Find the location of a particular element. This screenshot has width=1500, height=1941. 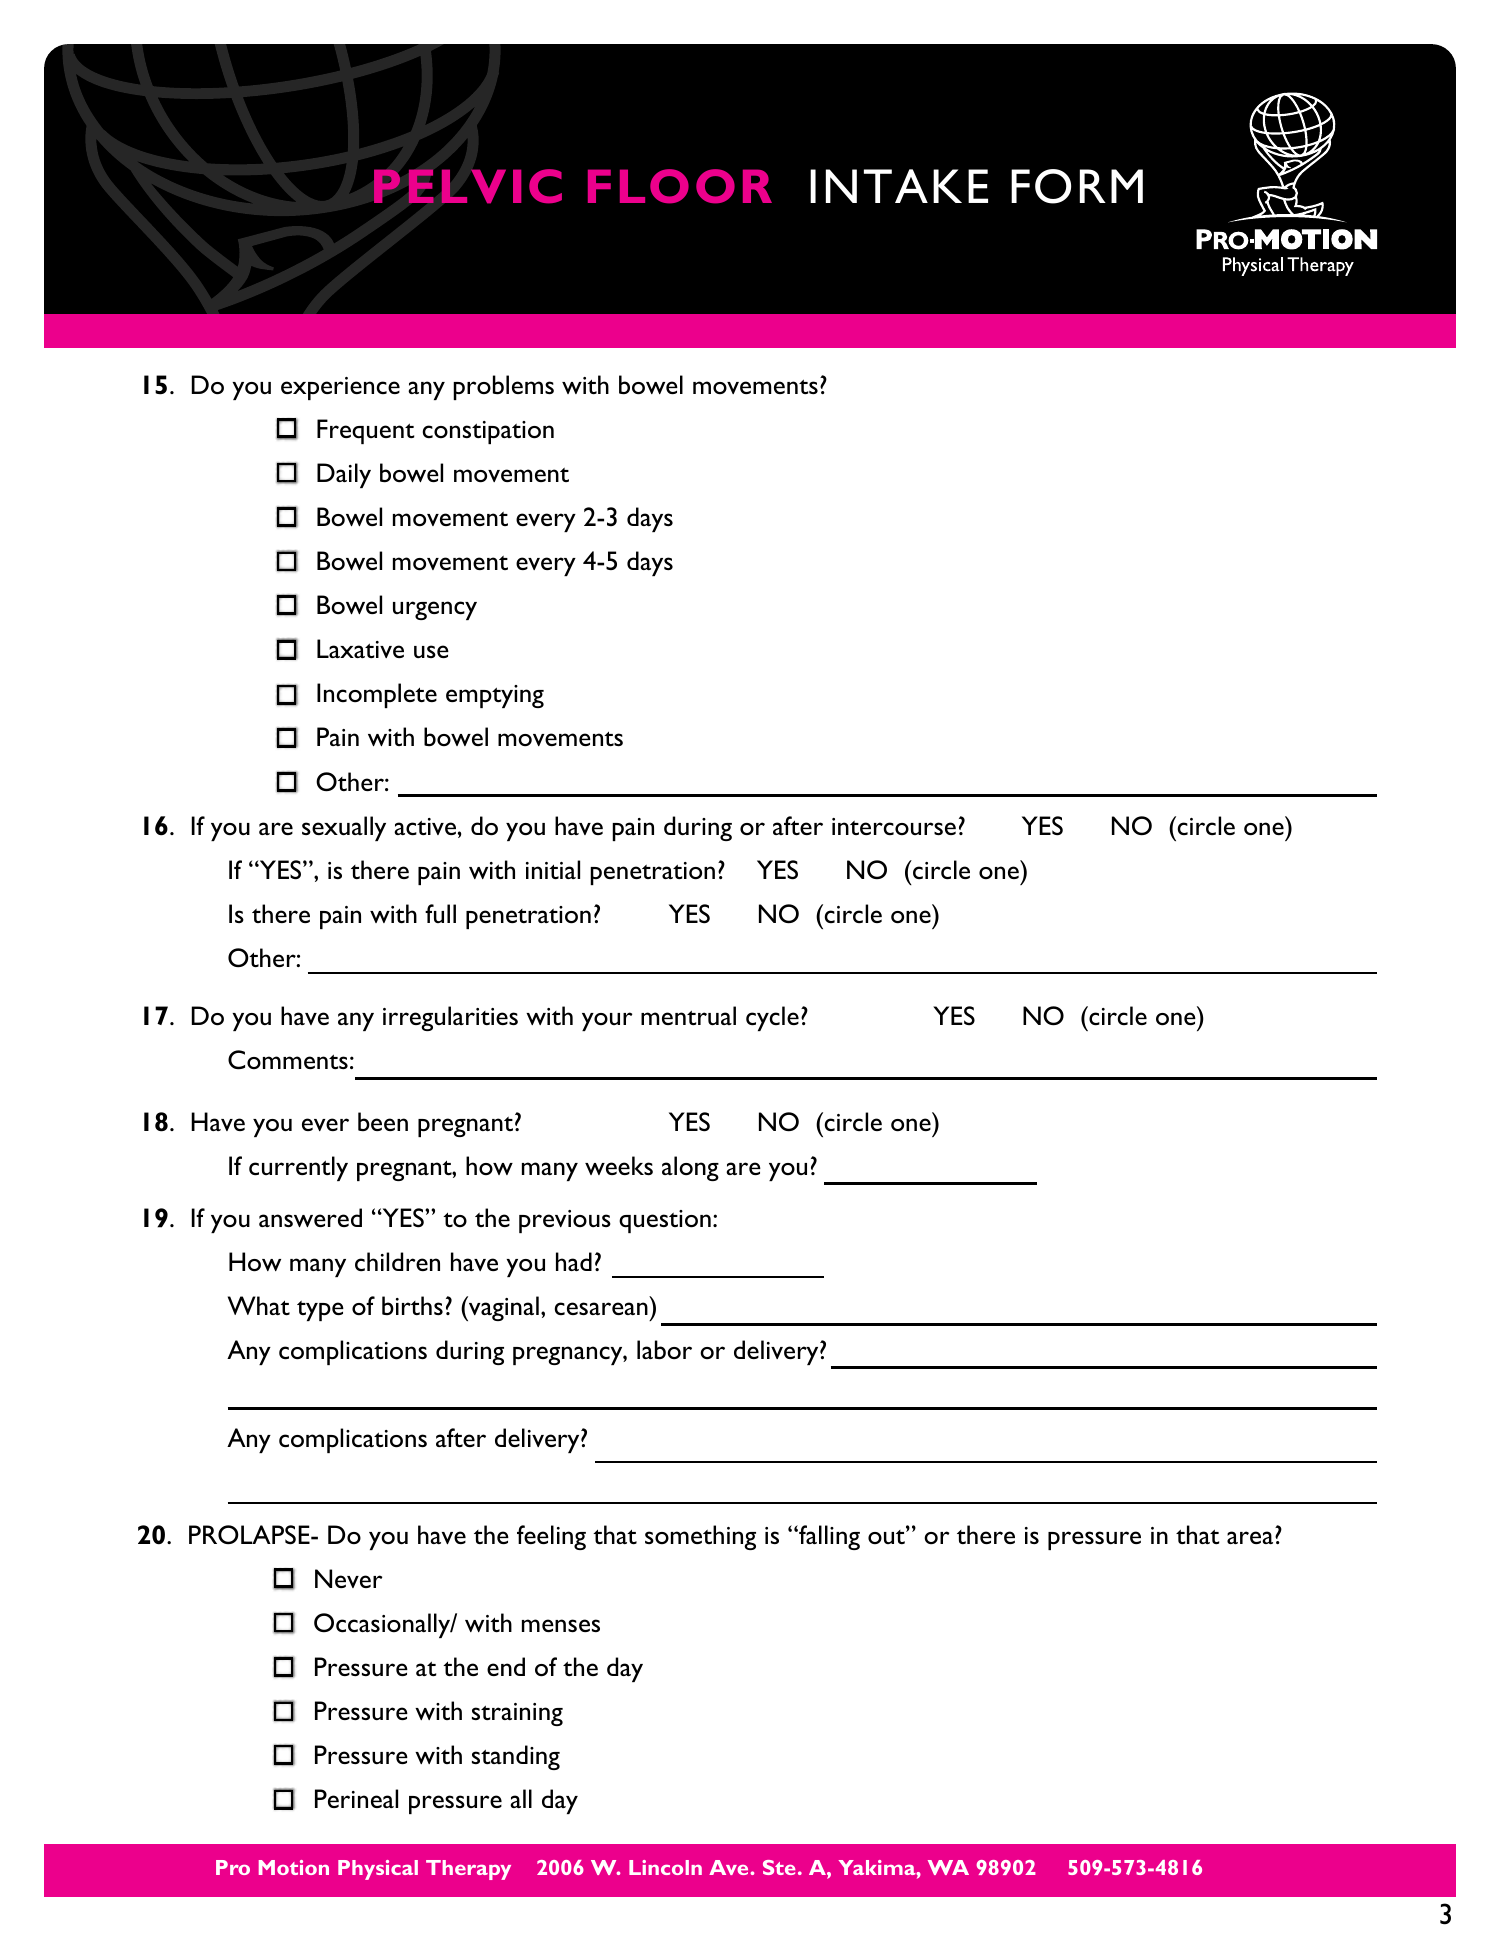

constipation is located at coordinates (488, 432).
